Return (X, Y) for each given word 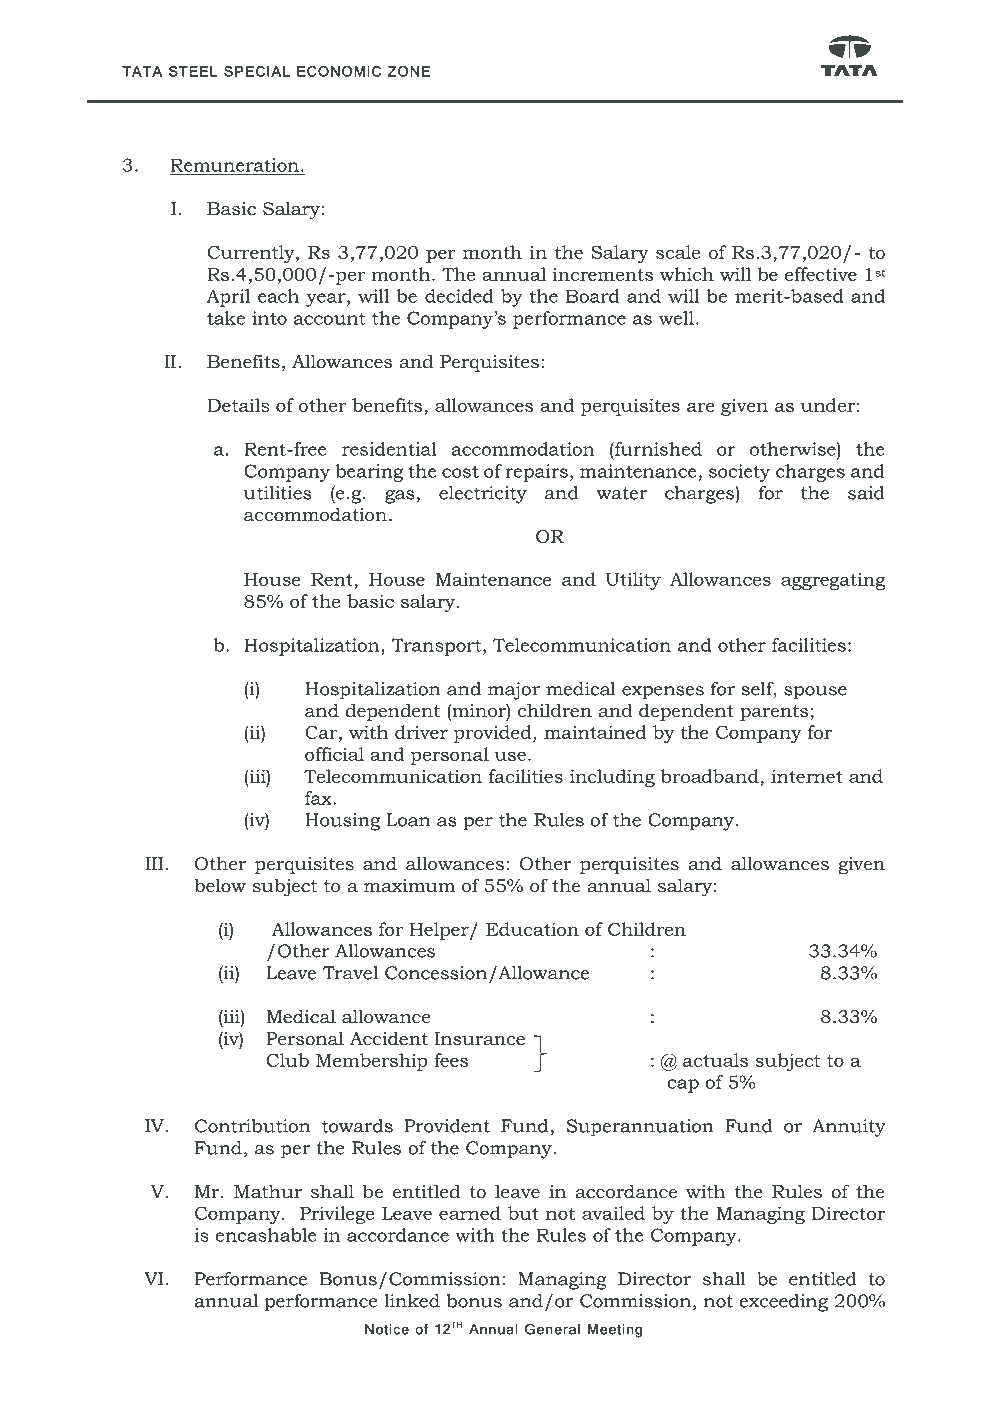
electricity (483, 495)
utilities (277, 493)
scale (678, 252)
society (739, 473)
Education (532, 929)
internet (807, 776)
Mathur (268, 1191)
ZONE (409, 71)
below (220, 885)
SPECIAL (257, 71)
